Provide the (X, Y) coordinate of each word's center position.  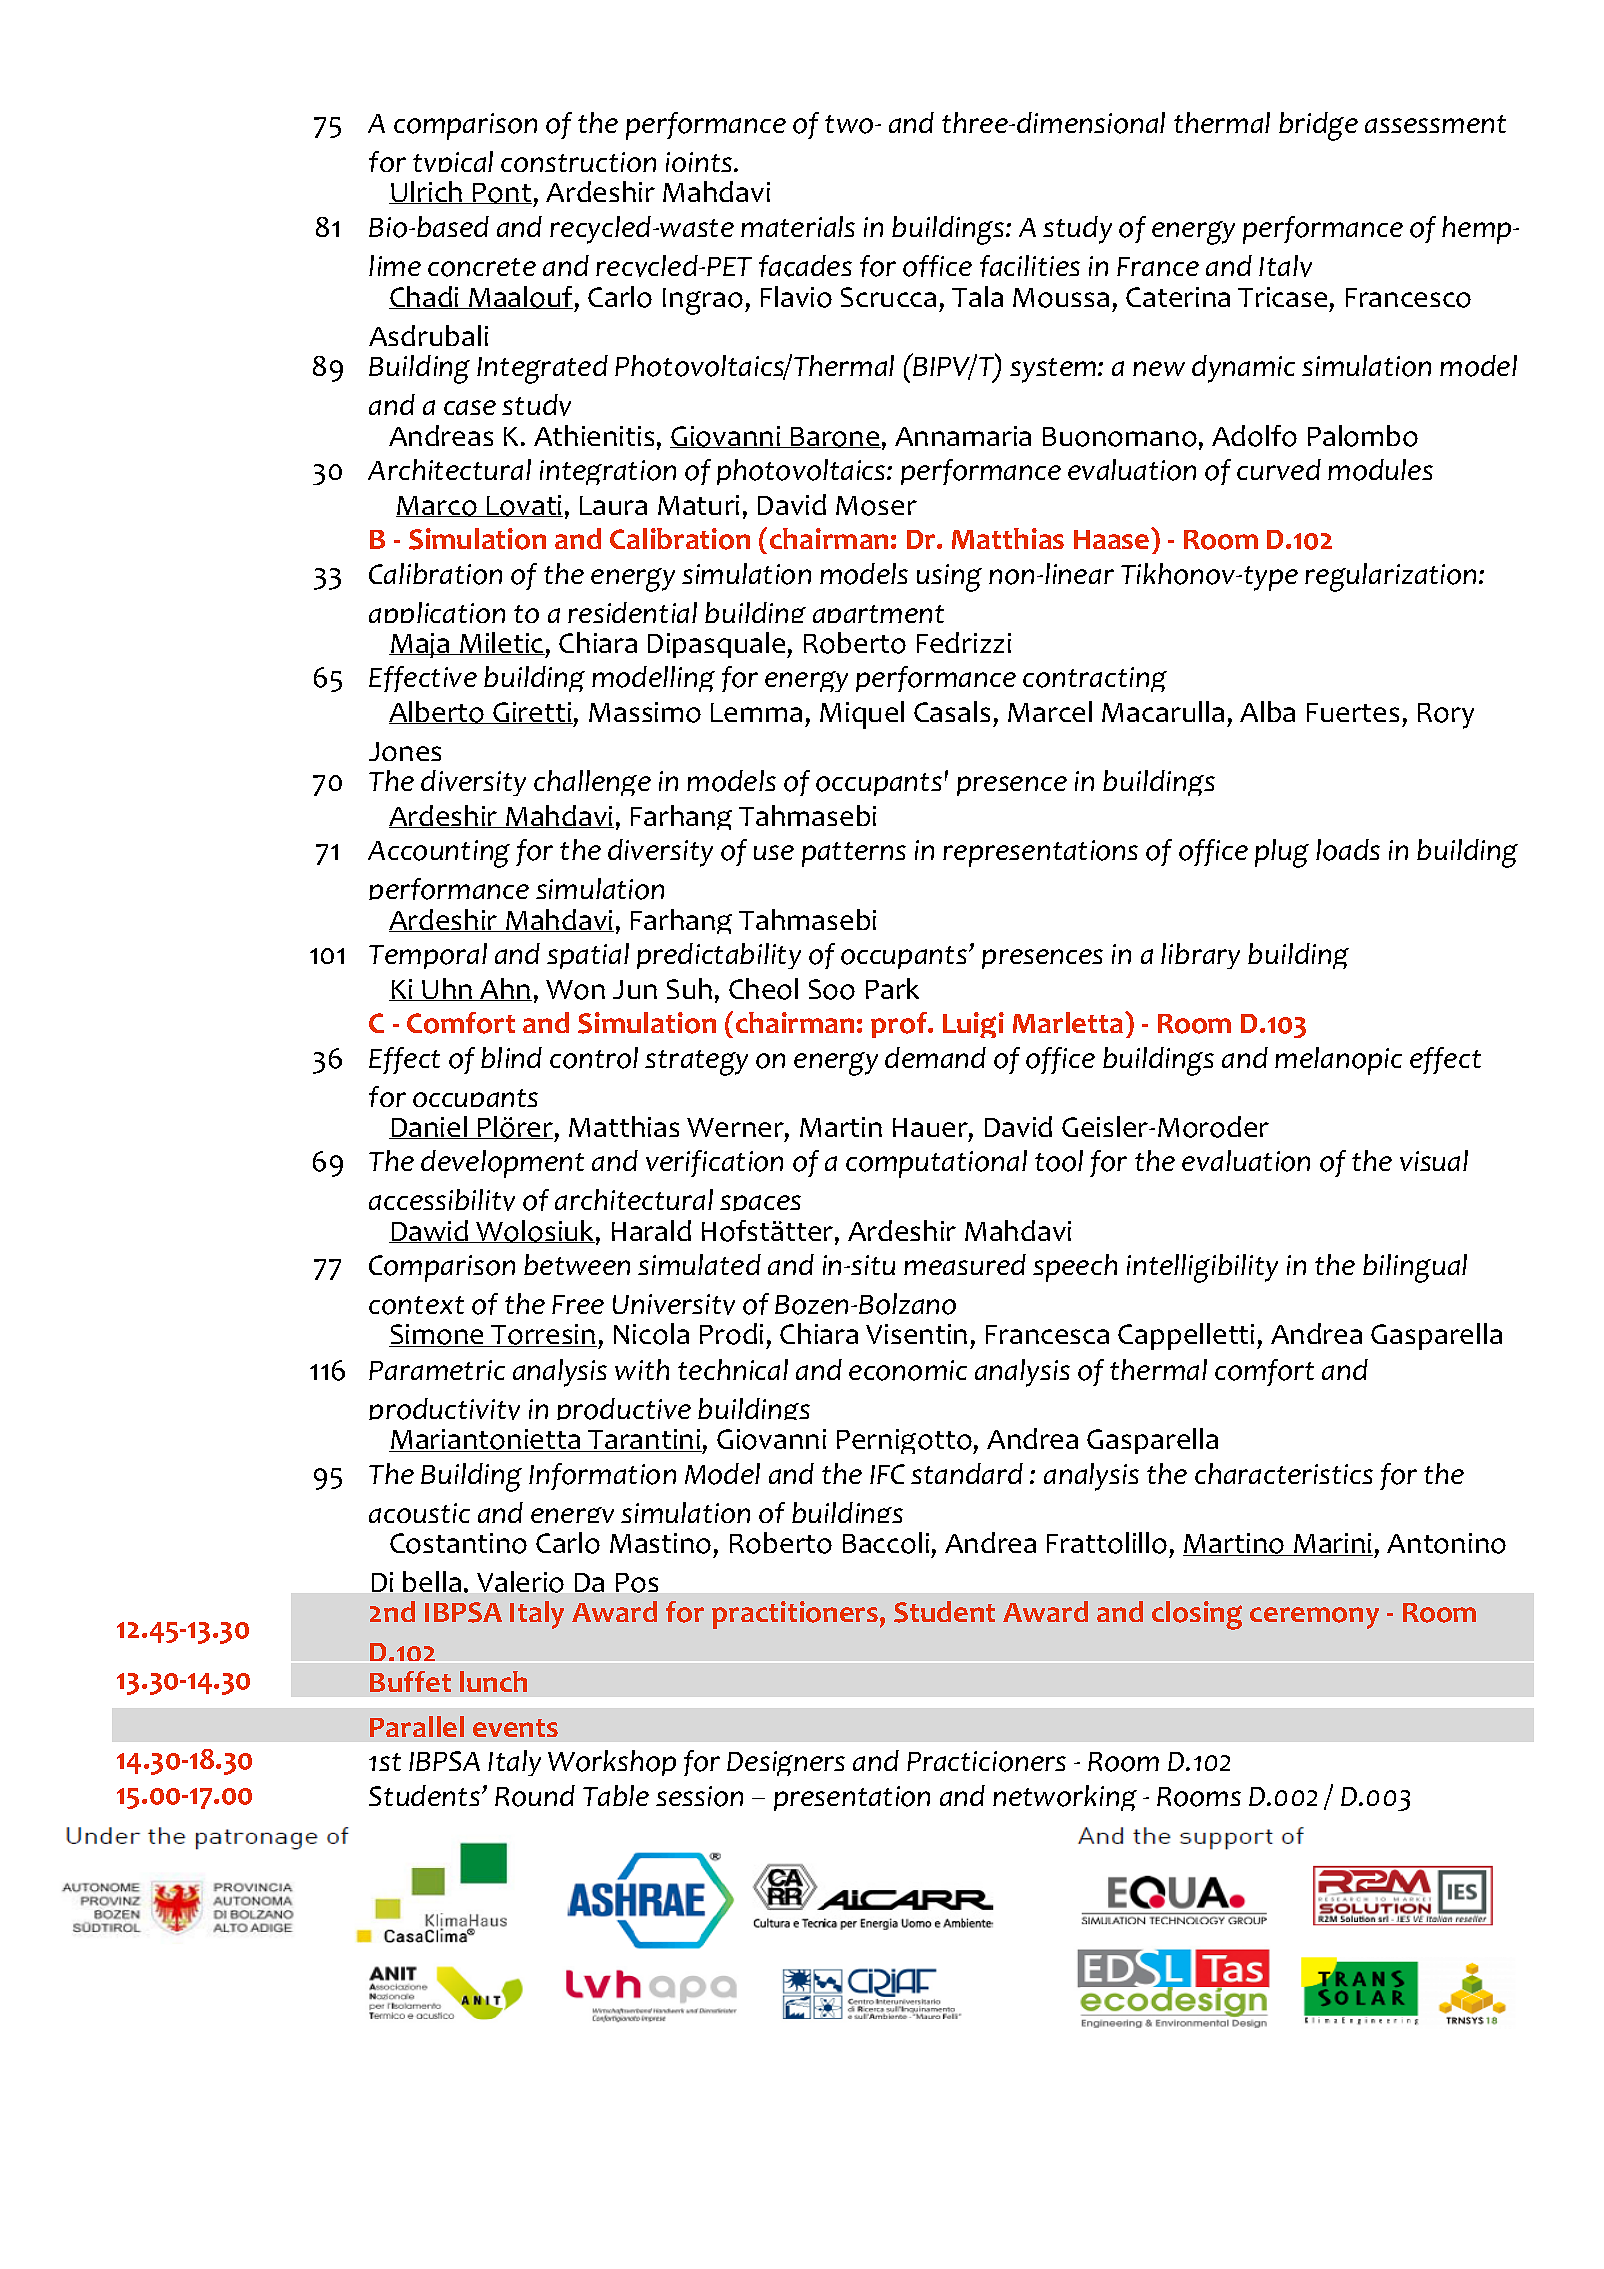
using (949, 578)
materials (798, 226)
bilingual (1415, 1268)
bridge (1318, 126)
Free (578, 1304)
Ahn (505, 989)
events (515, 1728)
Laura (613, 505)
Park (892, 988)
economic (908, 1370)
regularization (1392, 577)
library (1200, 956)
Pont (501, 193)
